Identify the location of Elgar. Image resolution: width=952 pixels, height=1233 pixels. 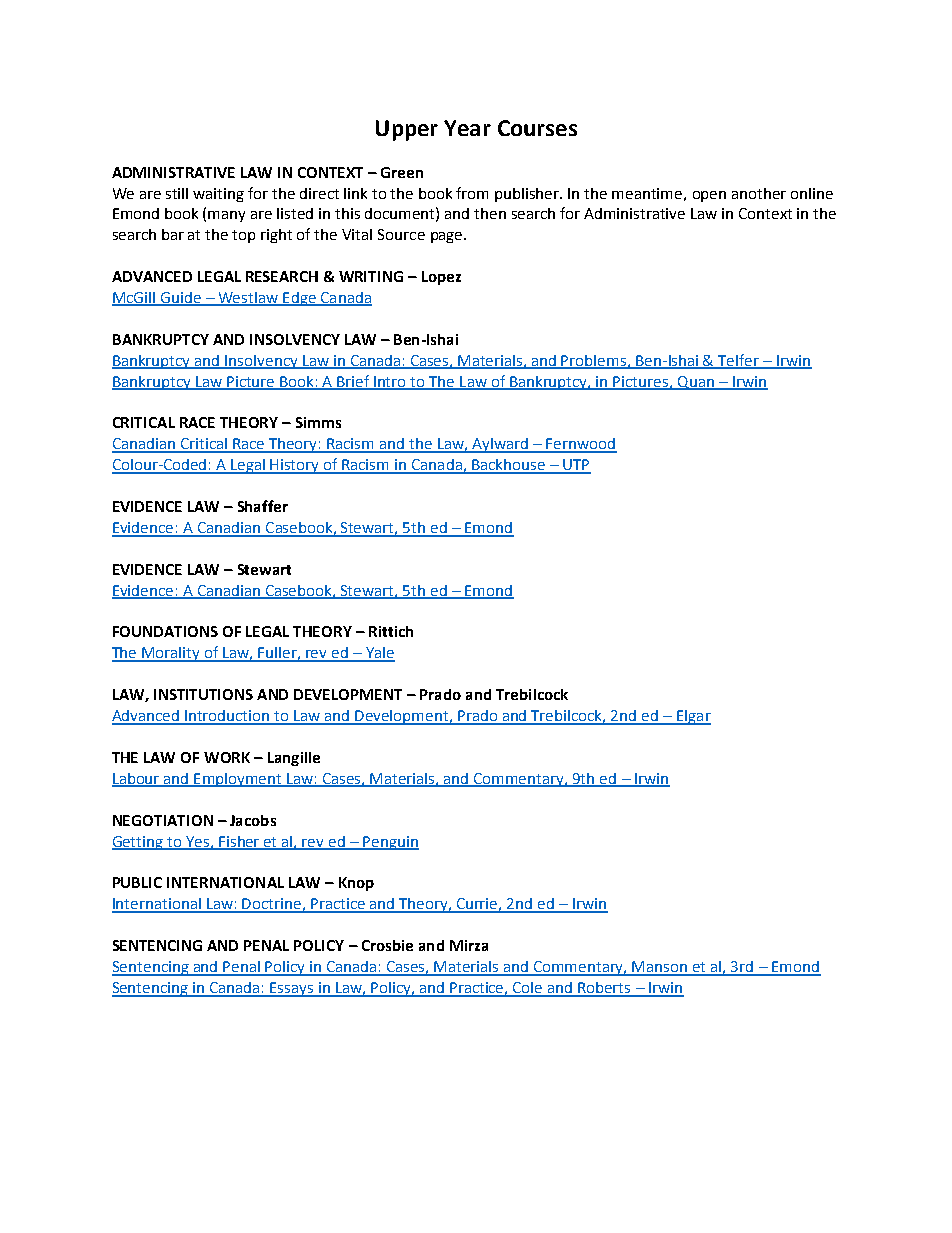
(693, 717).
